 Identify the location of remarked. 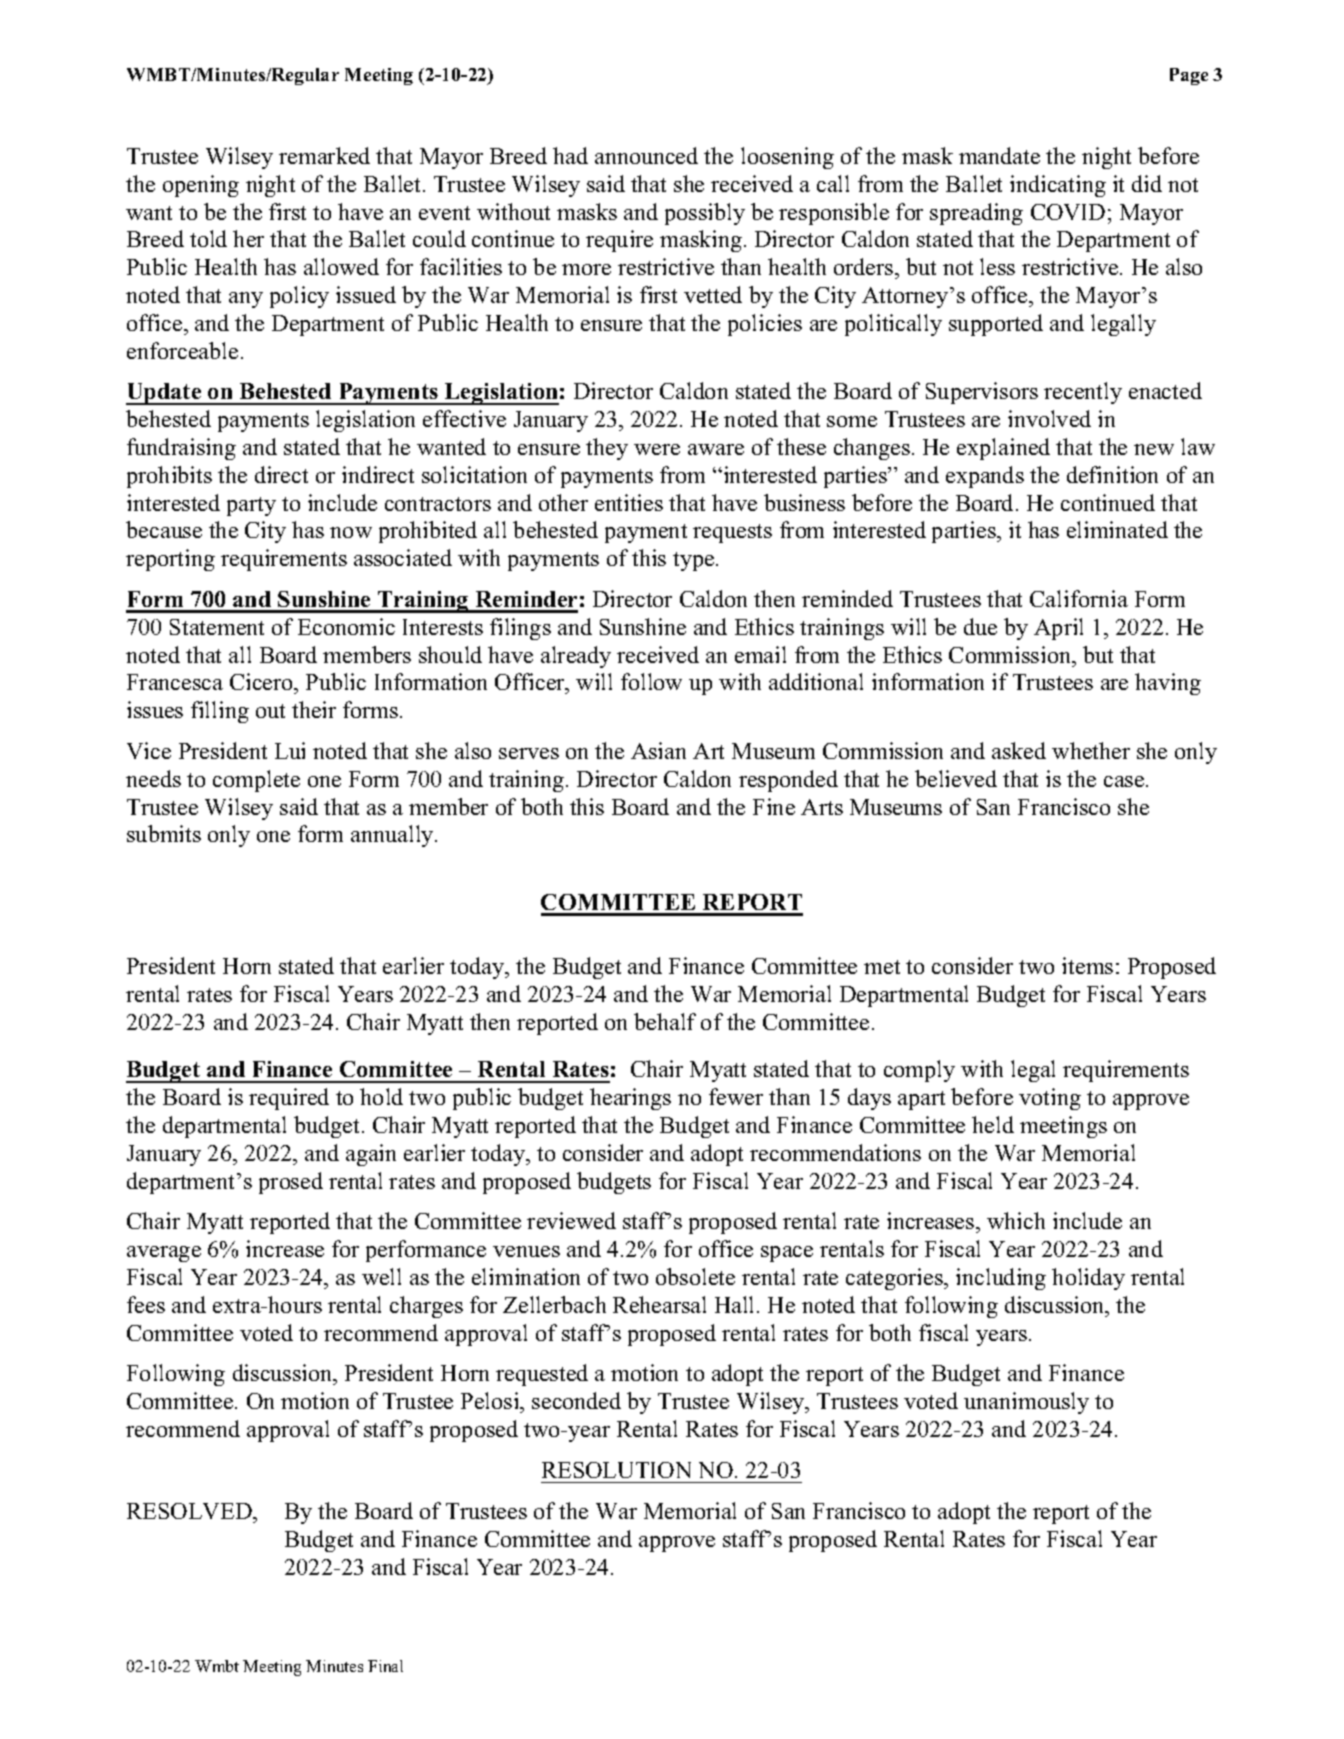
(324, 155).
